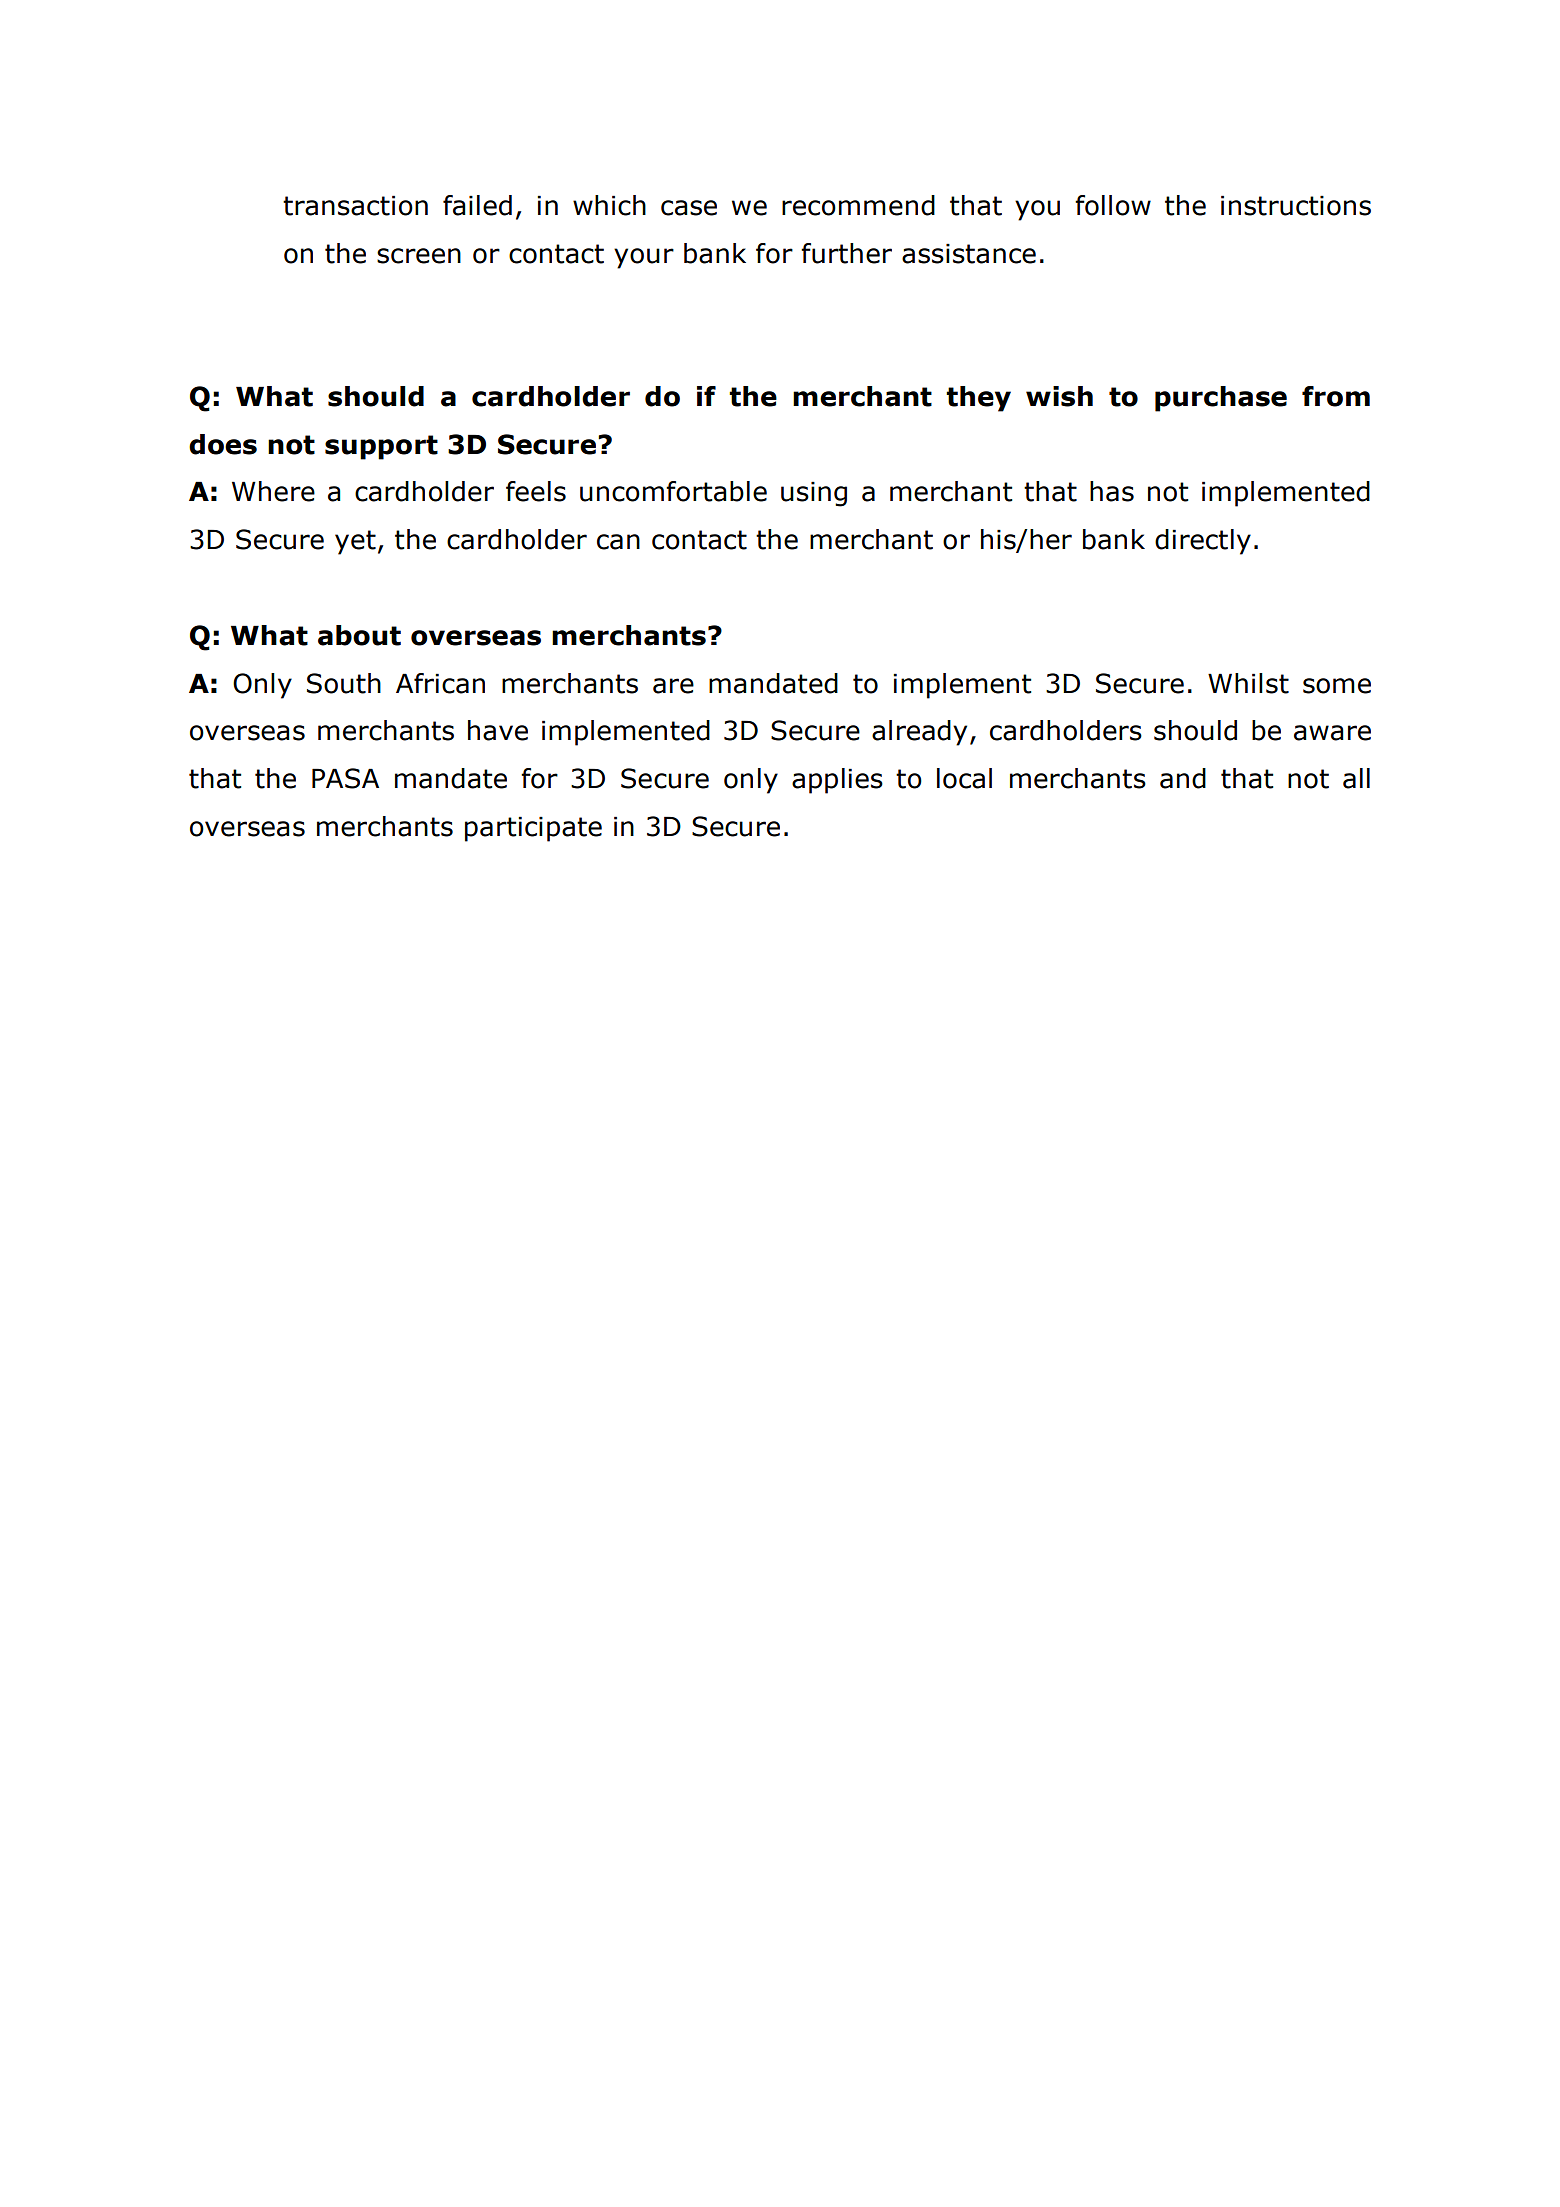  I want to click on applies, so click(837, 781).
